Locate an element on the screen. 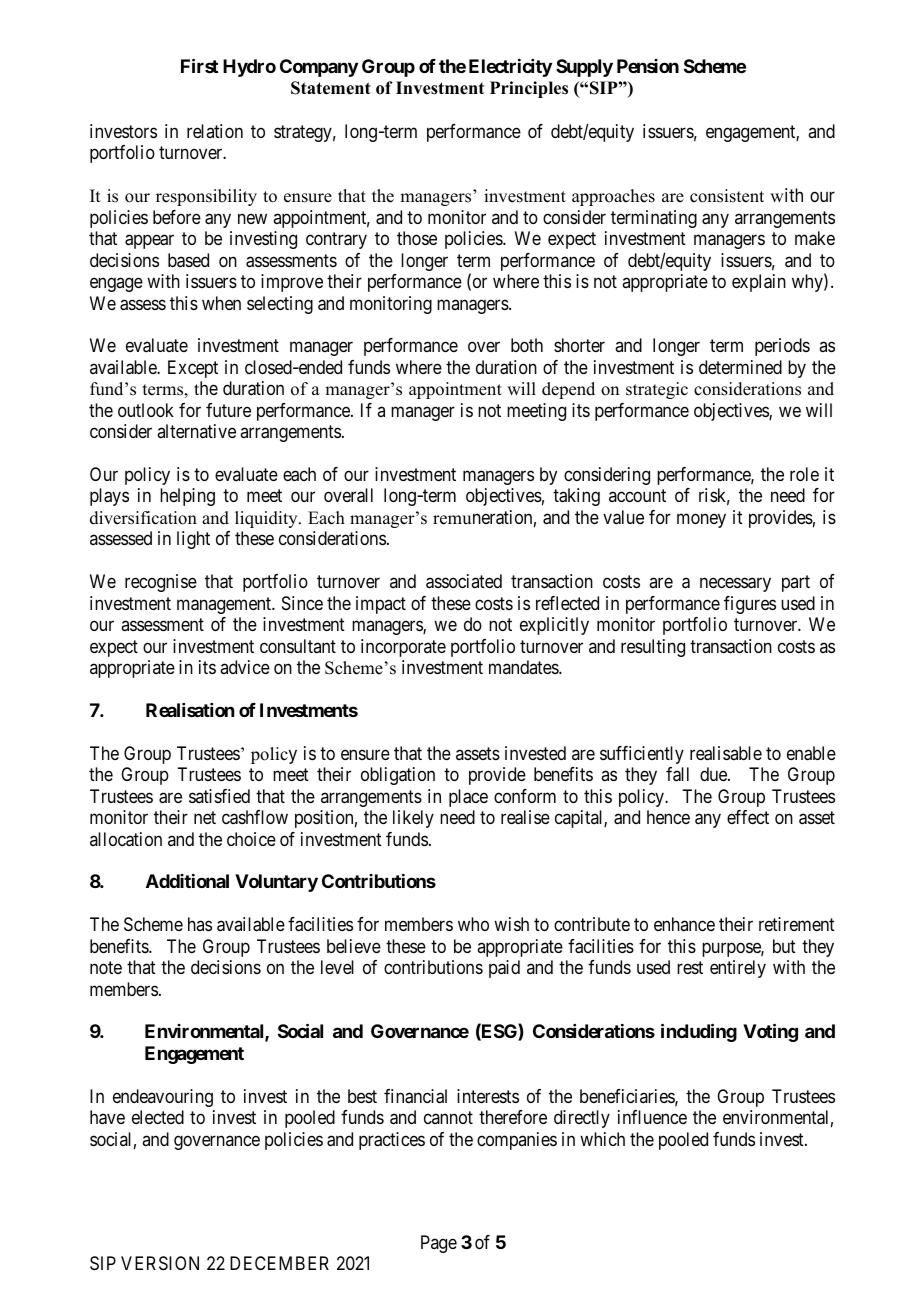  VERSION is located at coordinates (160, 1263).
